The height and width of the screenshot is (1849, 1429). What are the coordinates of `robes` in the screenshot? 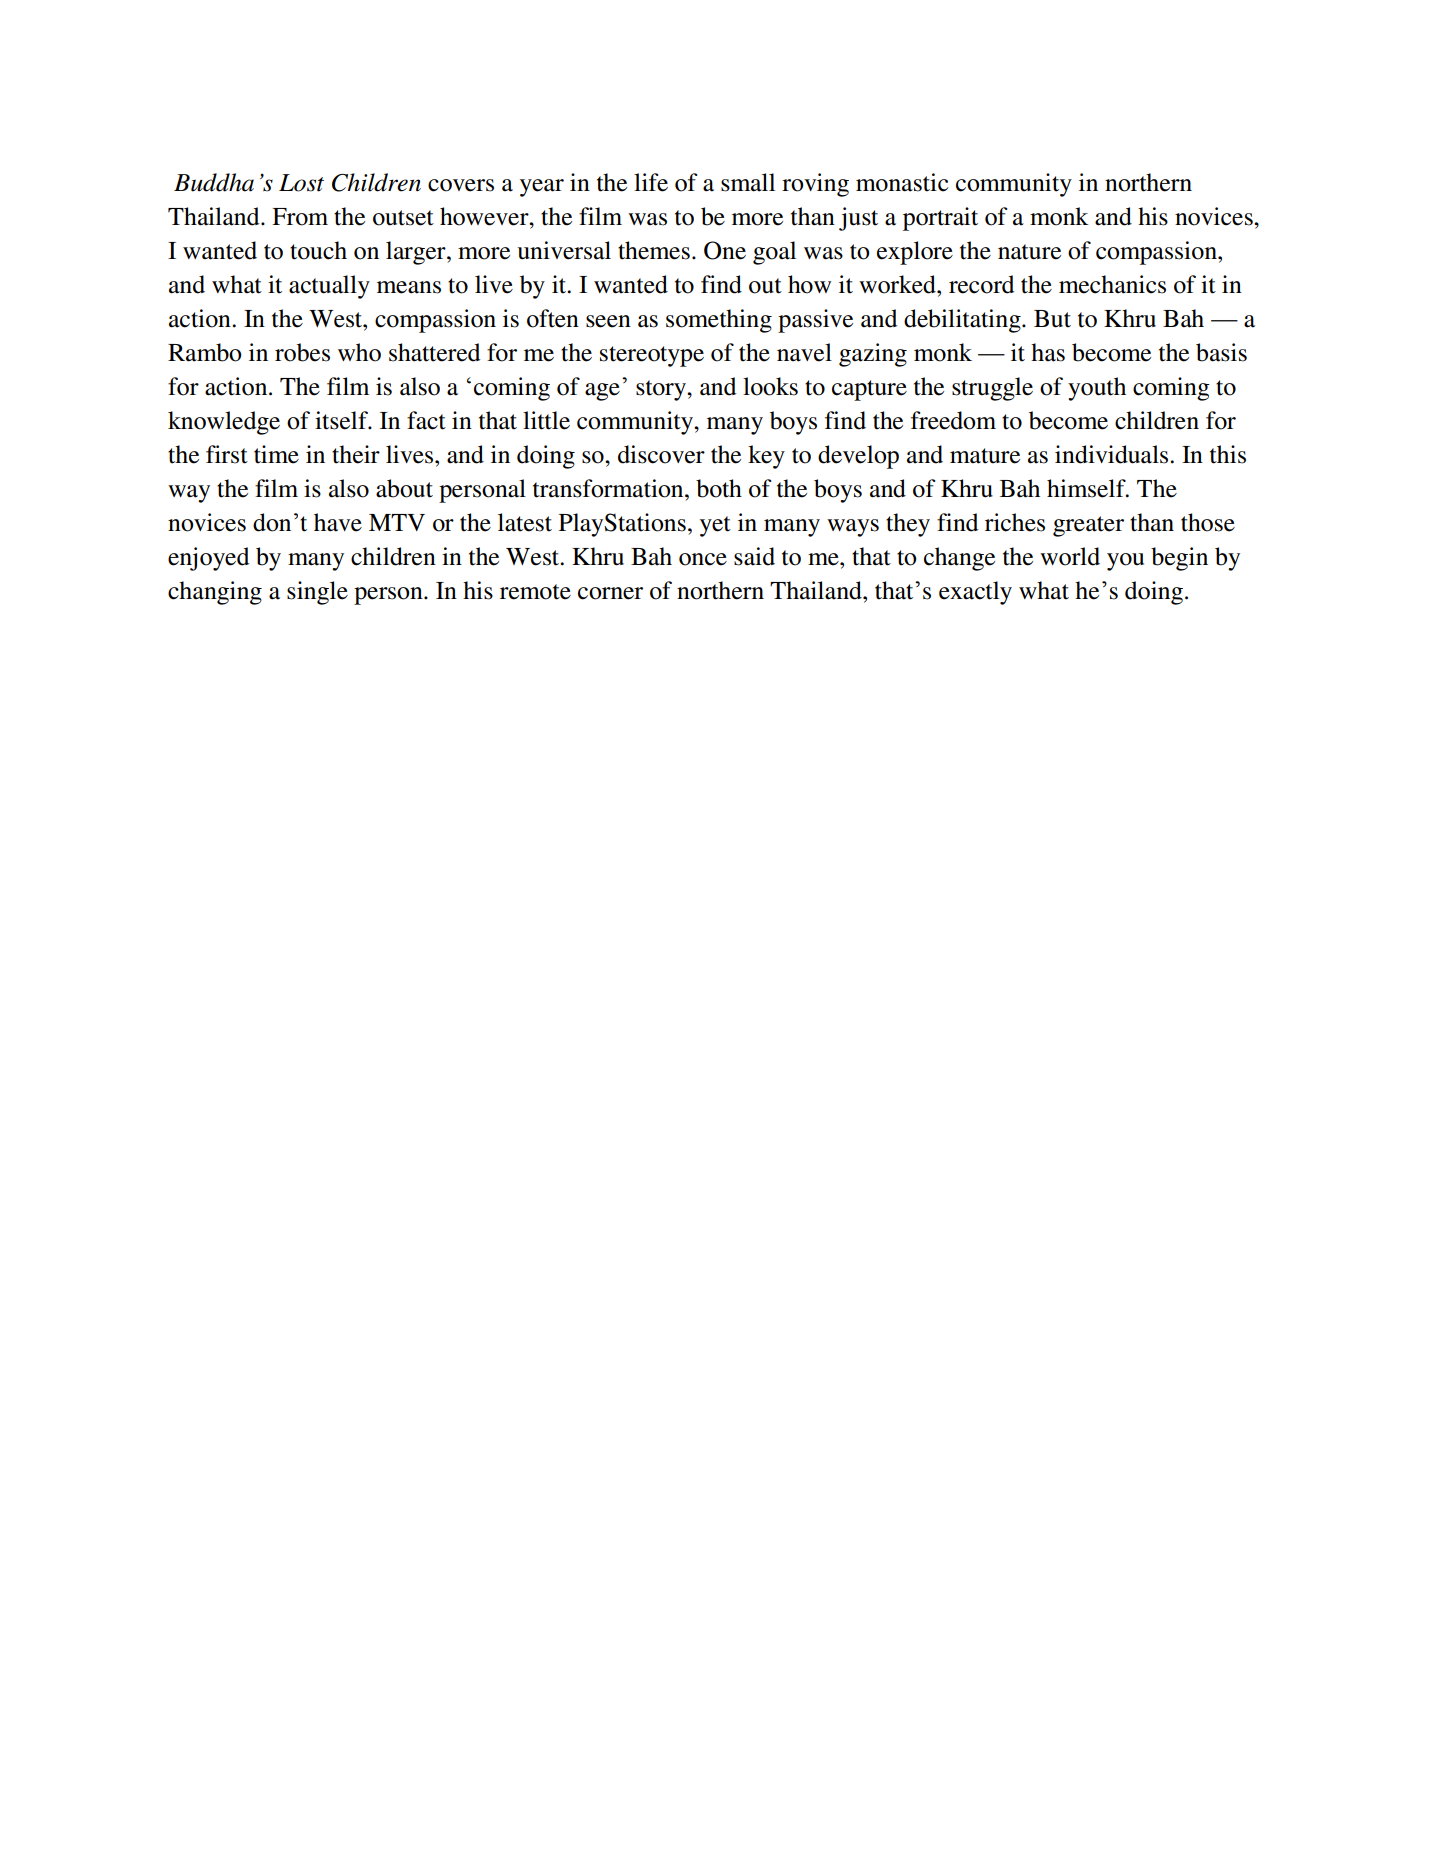 It's located at (302, 352).
